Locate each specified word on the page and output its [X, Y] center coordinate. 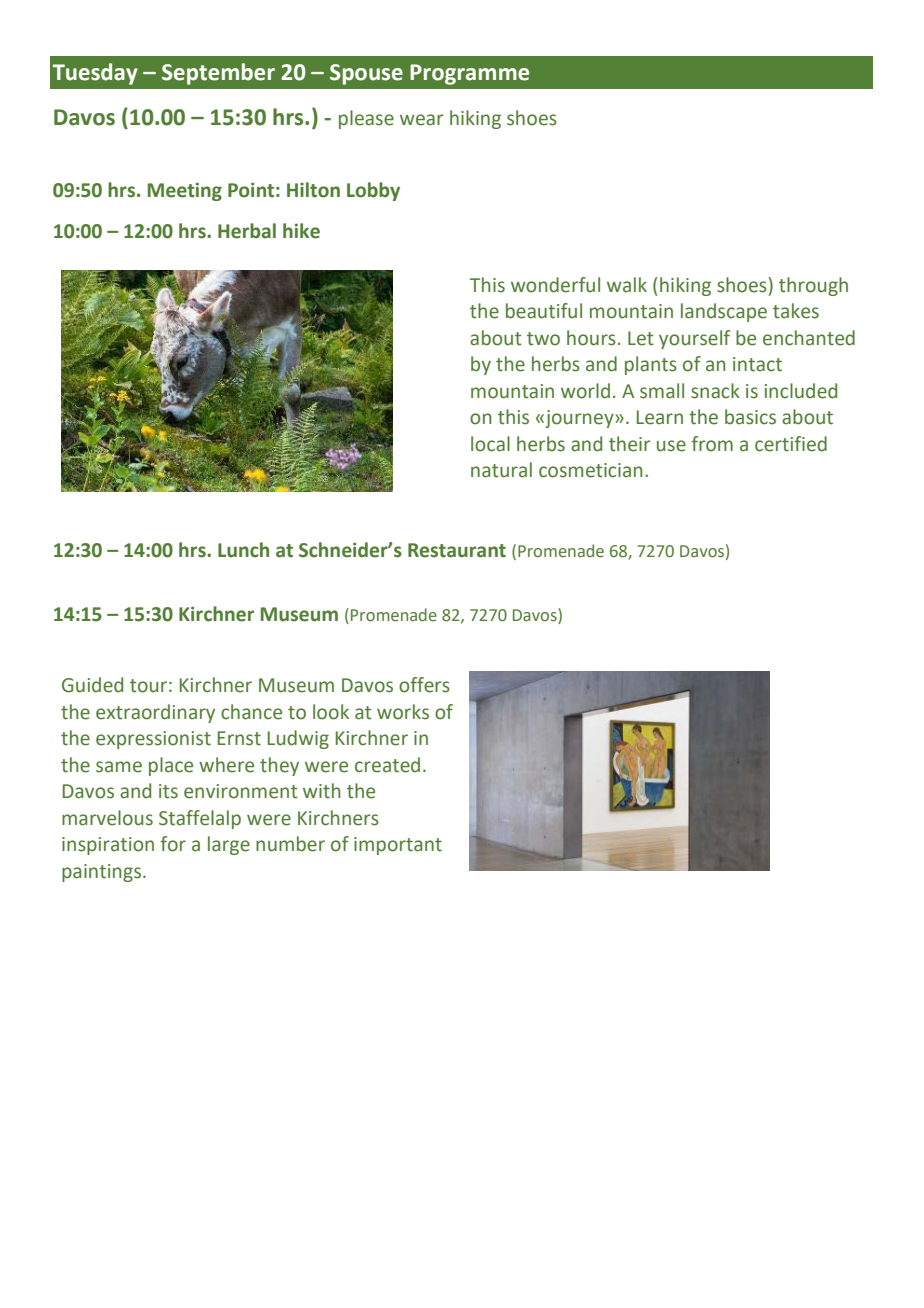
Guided [92, 685]
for [173, 844]
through [813, 286]
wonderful [555, 285]
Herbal [247, 231]
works [403, 712]
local [490, 444]
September [218, 74]
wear [422, 120]
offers [424, 685]
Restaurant [457, 550]
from [712, 444]
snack [715, 391]
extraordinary [155, 713]
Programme [469, 74]
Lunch [243, 550]
